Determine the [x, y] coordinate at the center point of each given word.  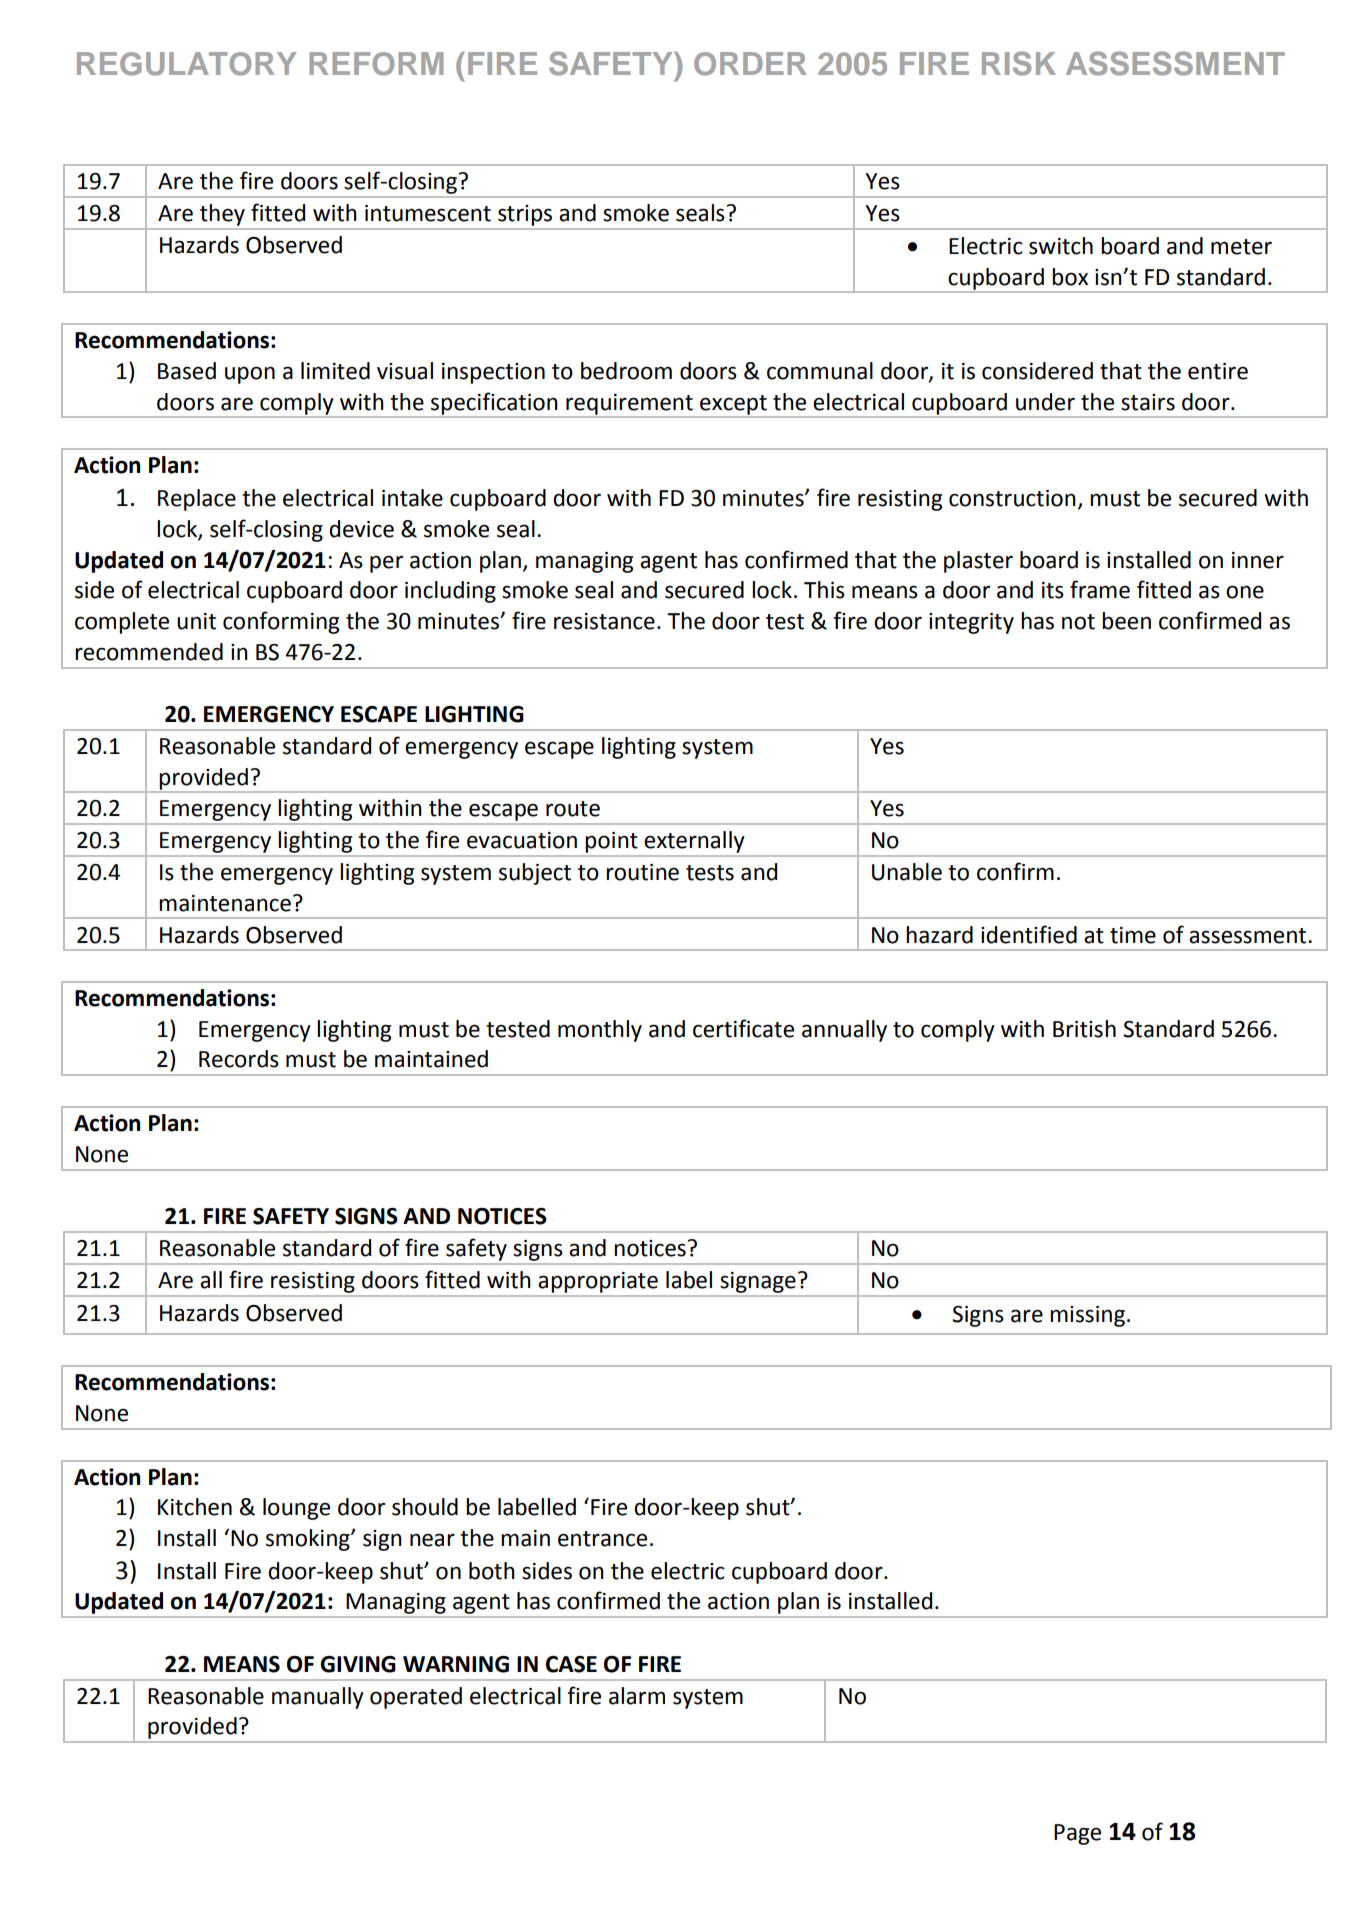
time [1133, 935]
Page [1077, 1834]
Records [239, 1059]
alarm [637, 1696]
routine [642, 872]
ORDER [750, 64]
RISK [1019, 63]
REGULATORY [187, 64]
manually [318, 1698]
